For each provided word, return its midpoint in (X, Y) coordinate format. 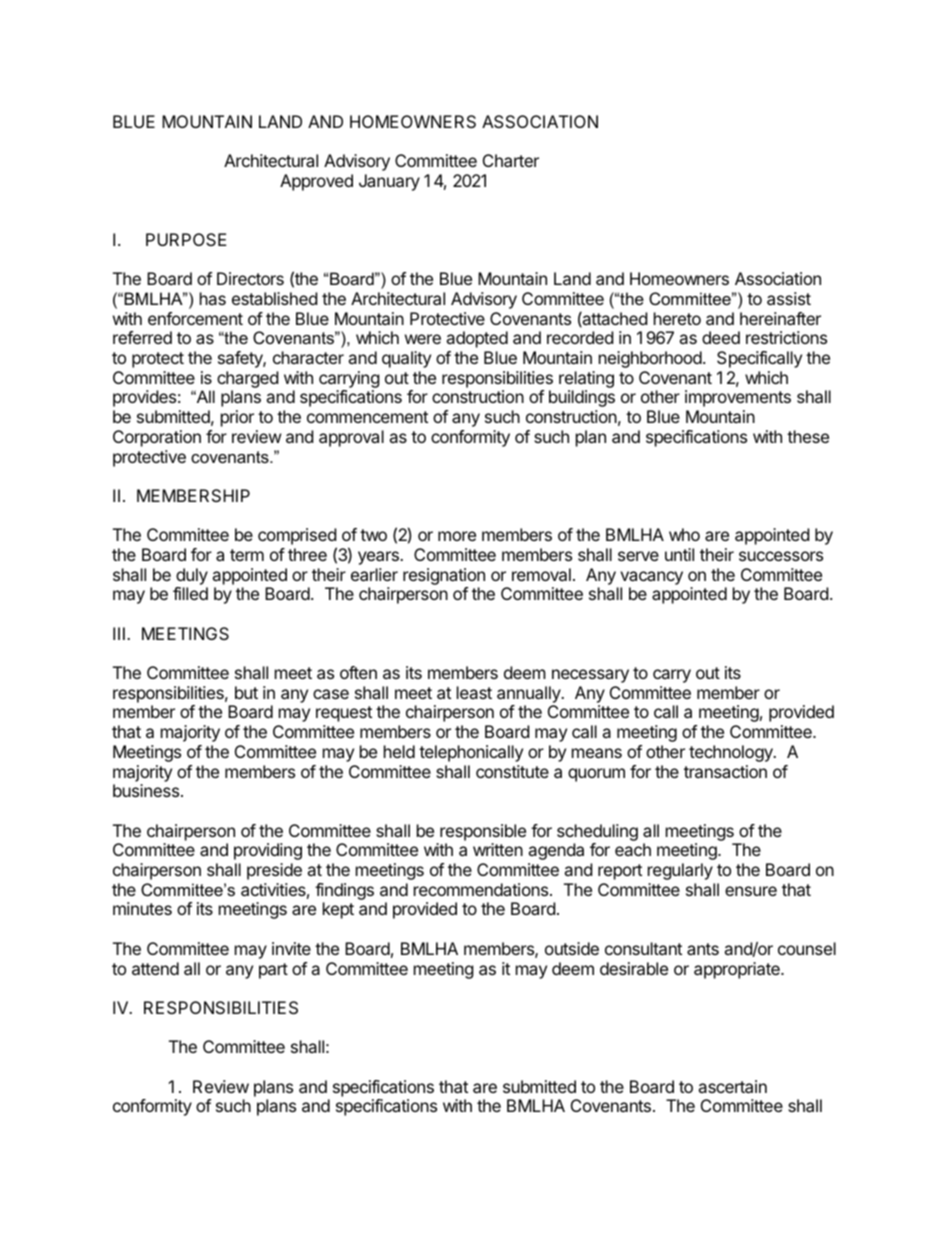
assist (789, 298)
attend (155, 968)
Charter (511, 160)
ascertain (732, 1086)
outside (572, 948)
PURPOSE (186, 239)
